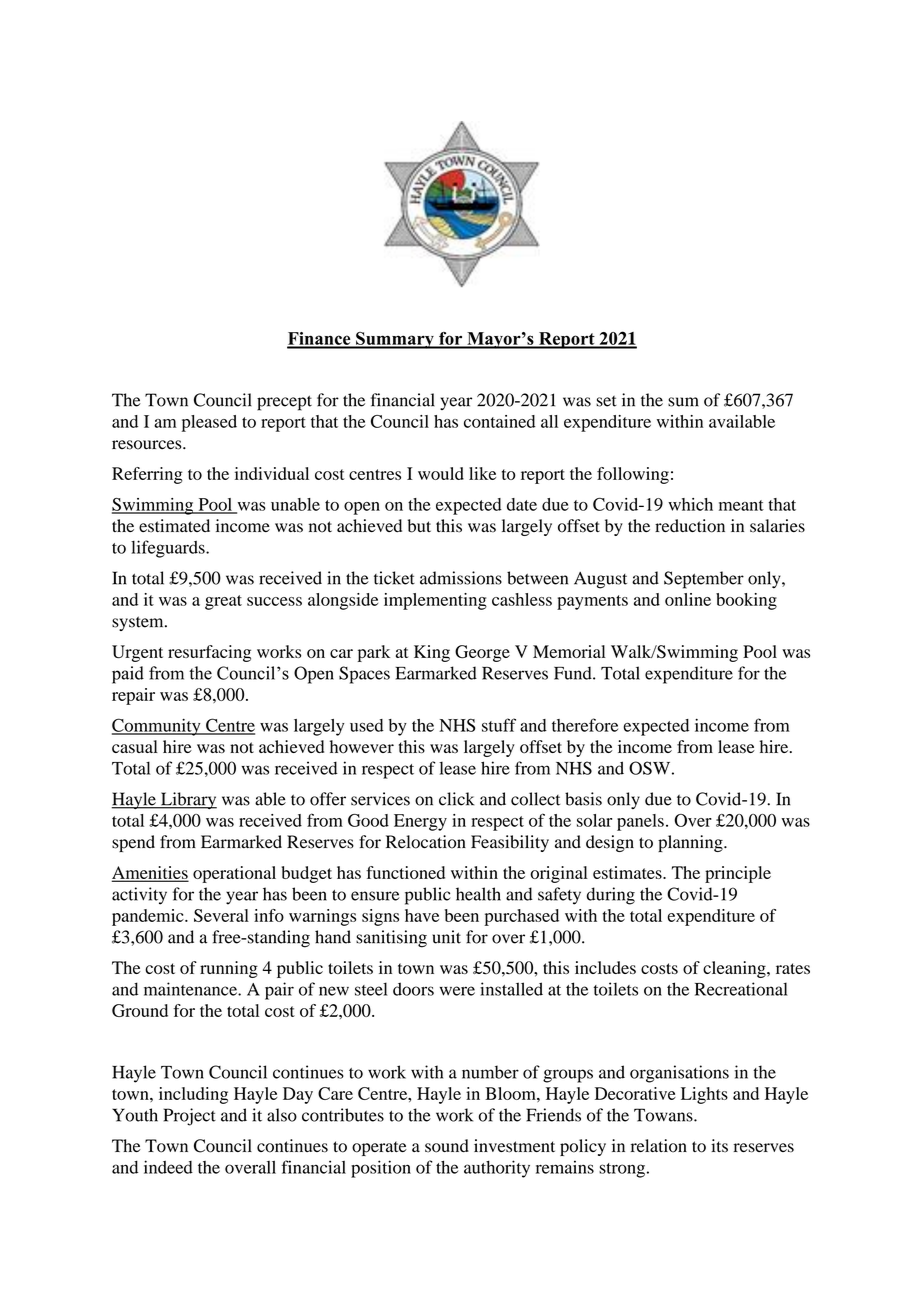 The width and height of the screenshot is (924, 1308). Describe the element at coordinates (284, 403) in the screenshot. I see `precept` at that location.
